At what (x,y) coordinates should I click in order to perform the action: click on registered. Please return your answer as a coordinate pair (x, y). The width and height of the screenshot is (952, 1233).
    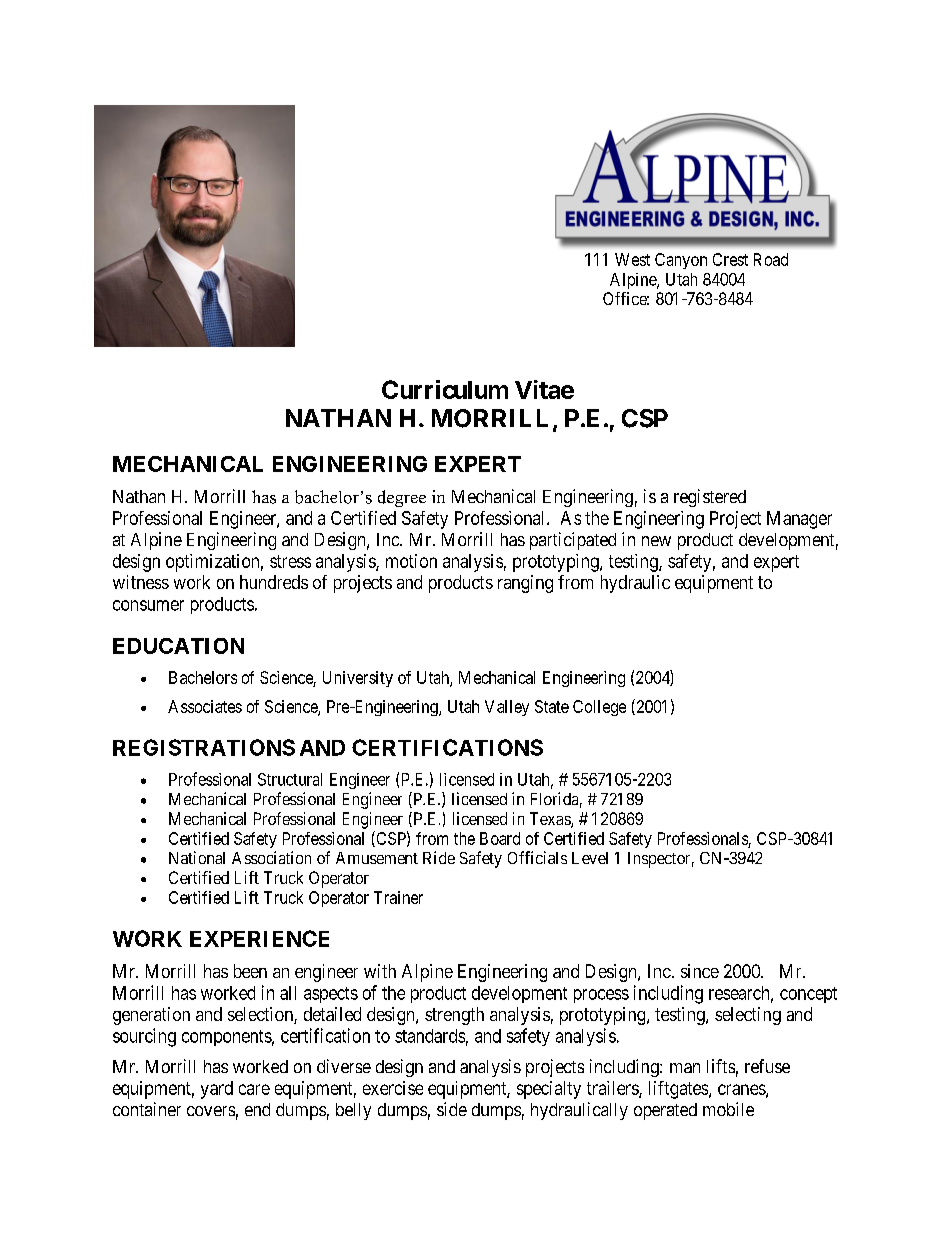
    Looking at the image, I should click on (710, 498).
